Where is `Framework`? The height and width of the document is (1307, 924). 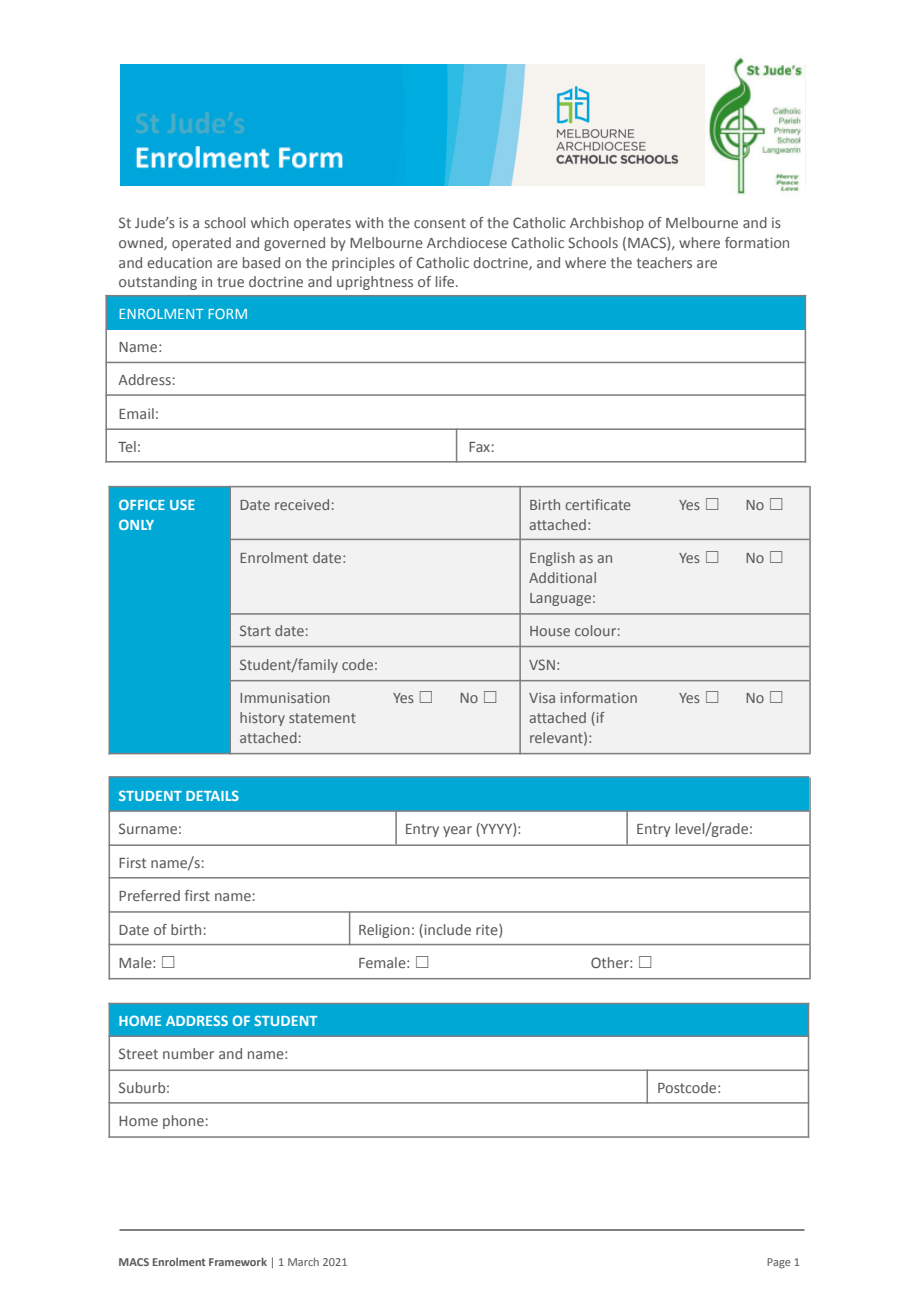
Framework is located at coordinates (238, 1261).
